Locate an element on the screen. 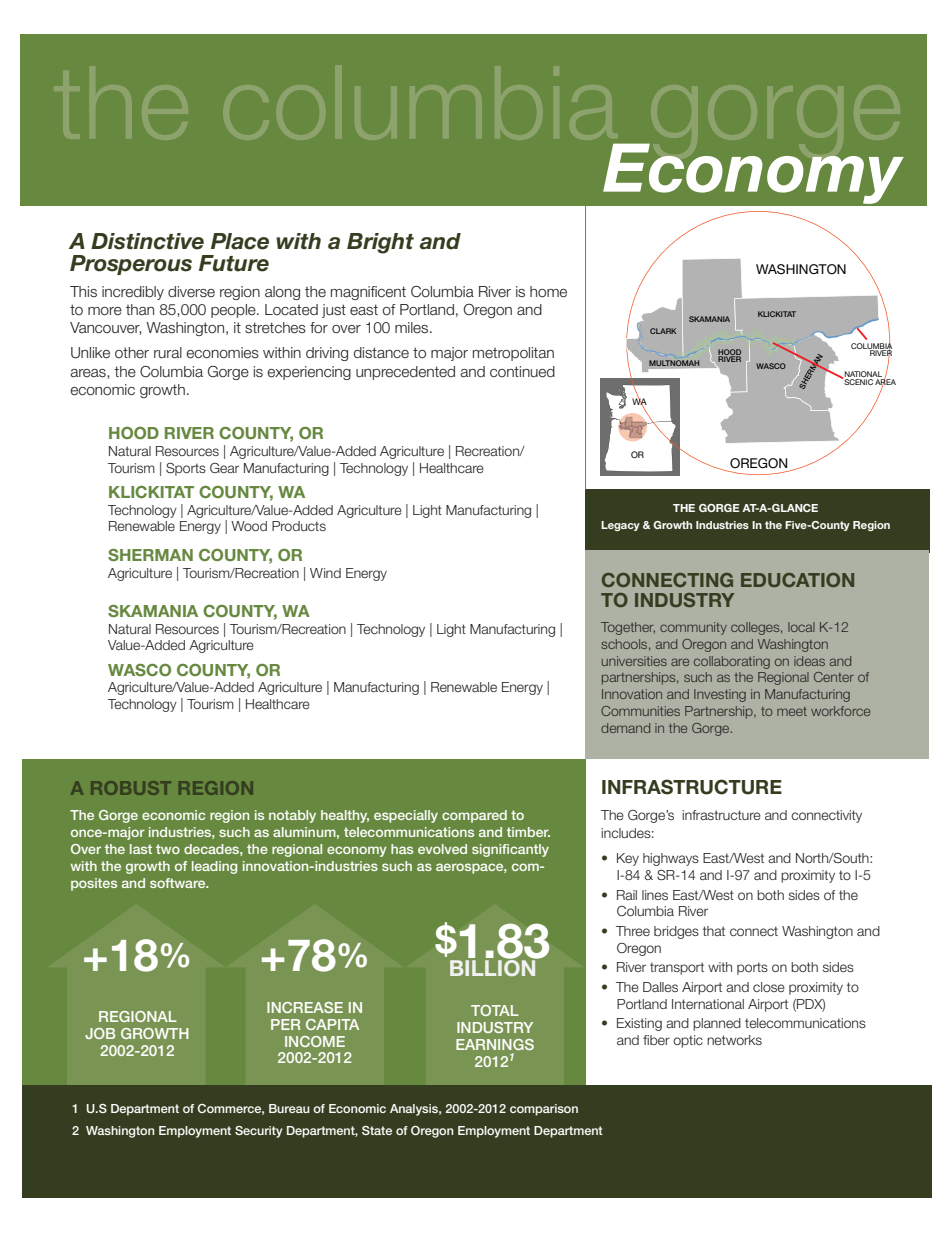  CLARK is located at coordinates (663, 331).
